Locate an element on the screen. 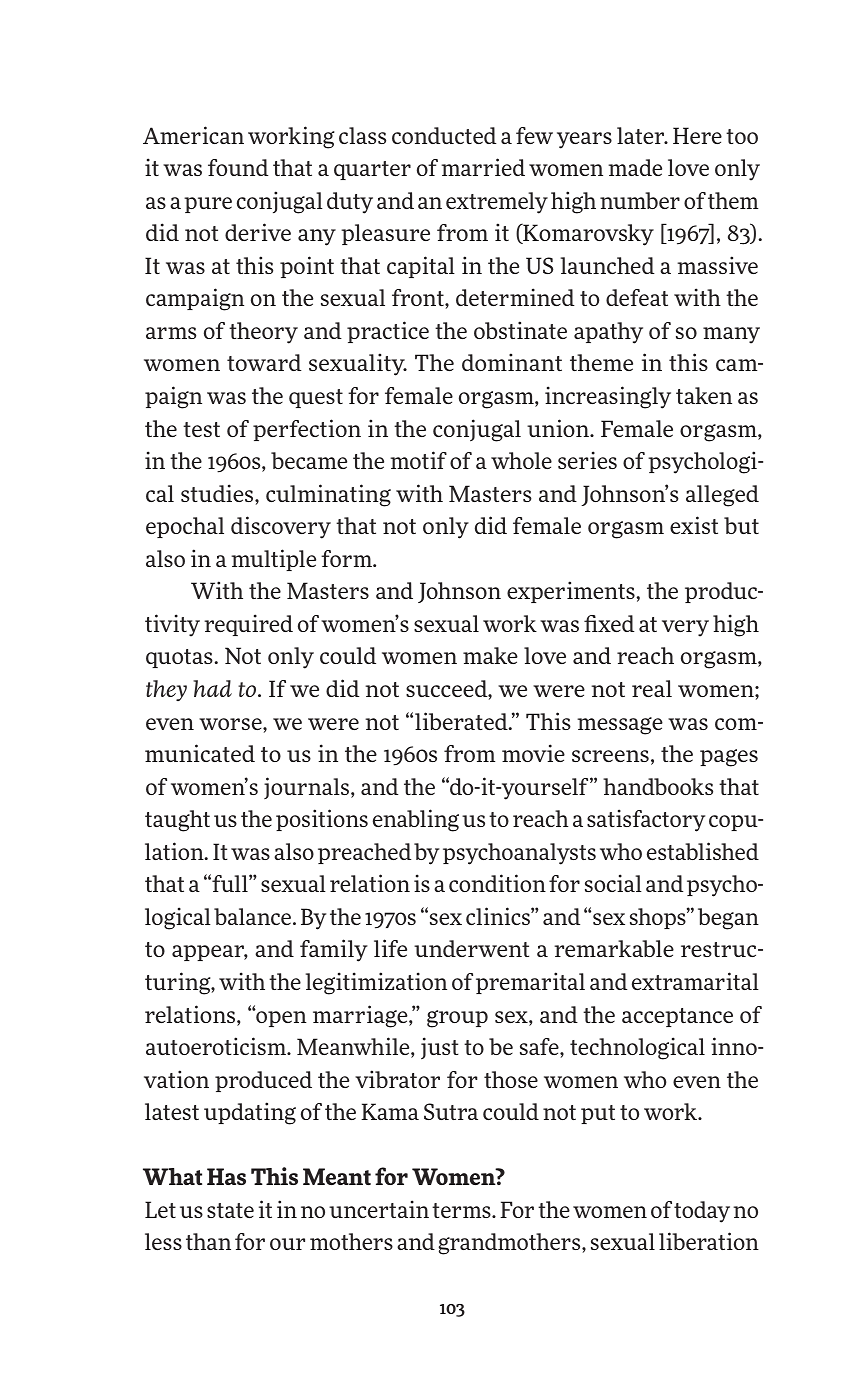 The width and height of the screenshot is (868, 1389). dominant is located at coordinates (512, 362).
